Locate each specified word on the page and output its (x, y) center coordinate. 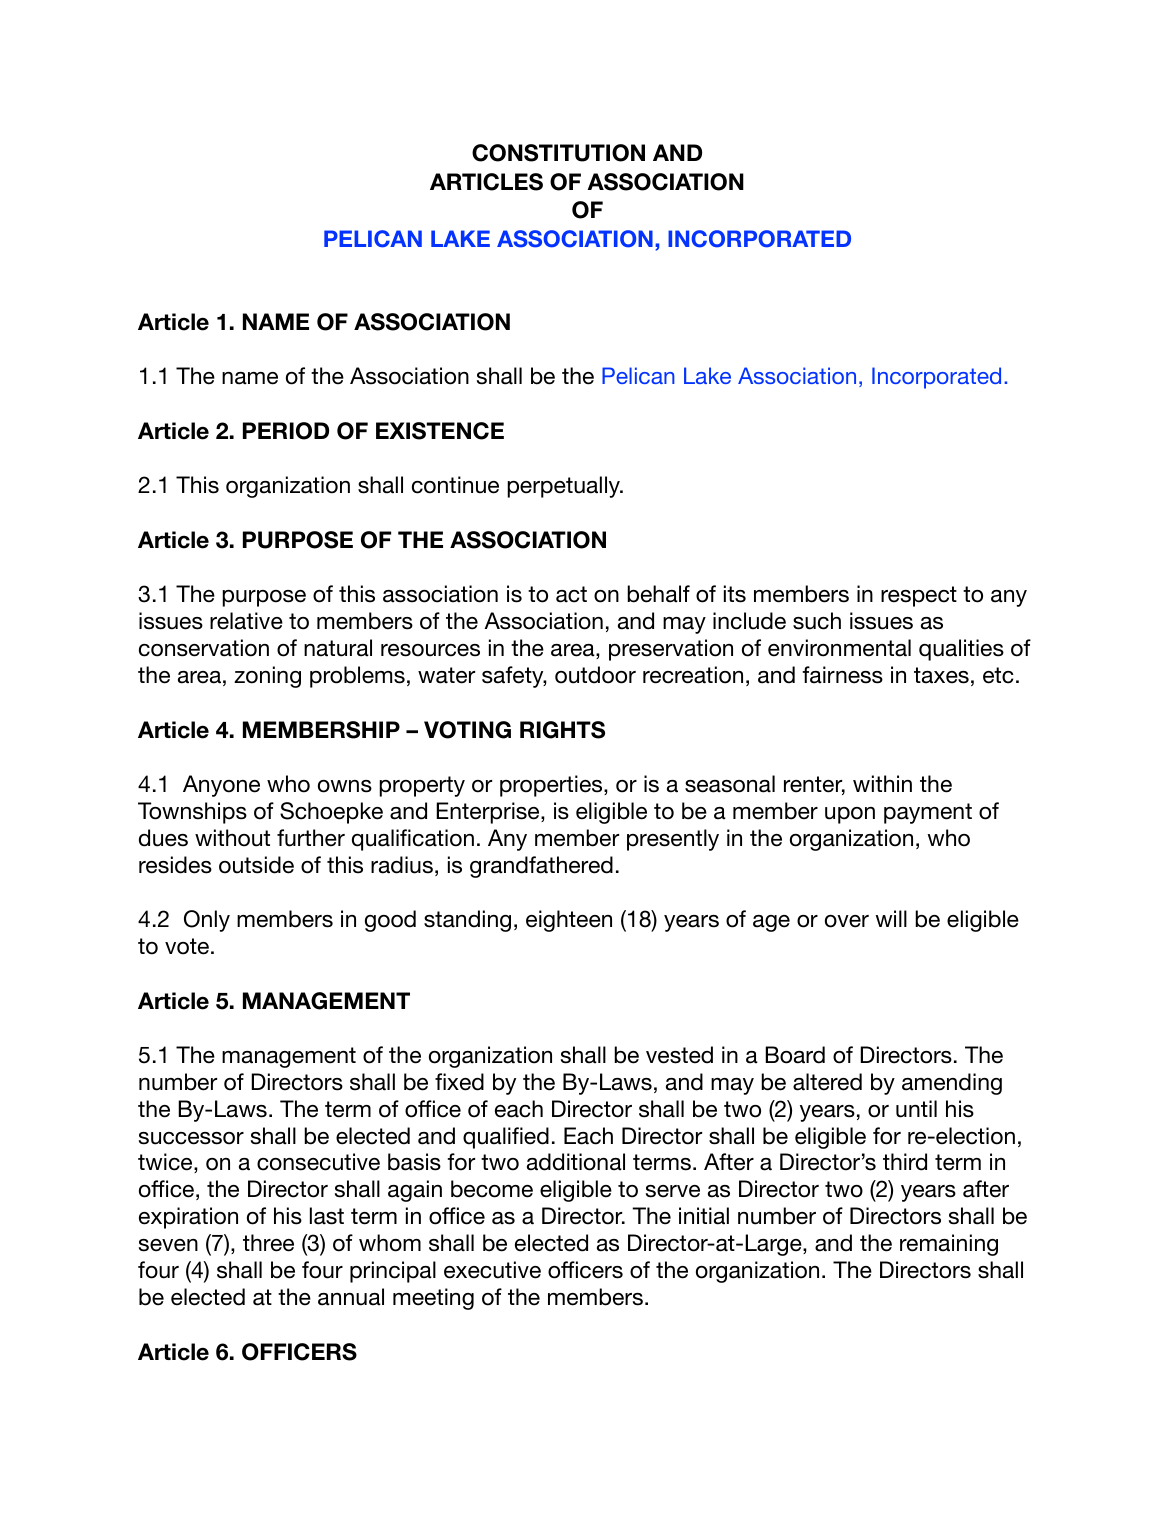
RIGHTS (562, 730)
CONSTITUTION (558, 153)
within (882, 783)
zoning (267, 677)
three (268, 1243)
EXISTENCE (440, 431)
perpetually (564, 487)
